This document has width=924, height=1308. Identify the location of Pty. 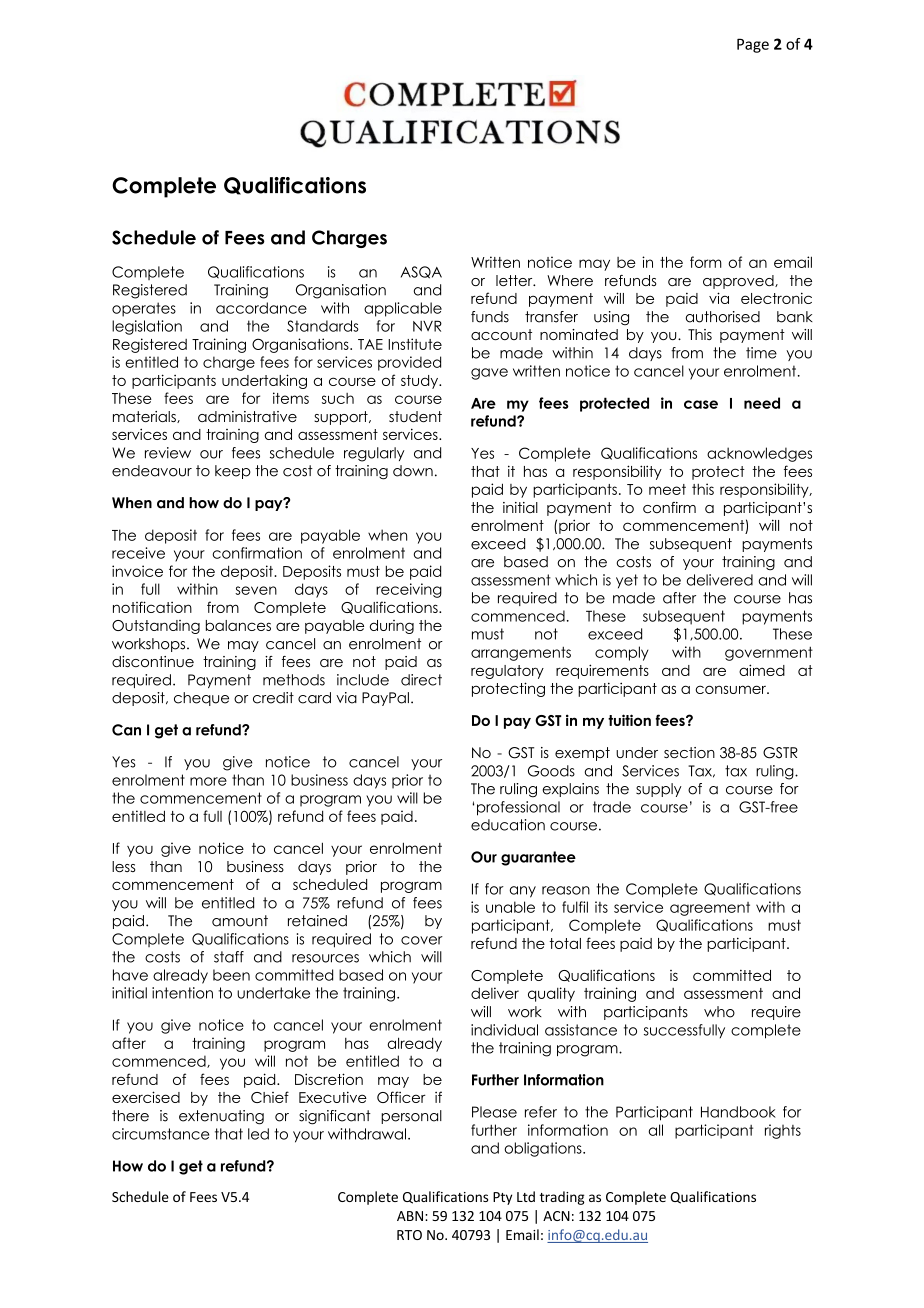
(502, 1198).
